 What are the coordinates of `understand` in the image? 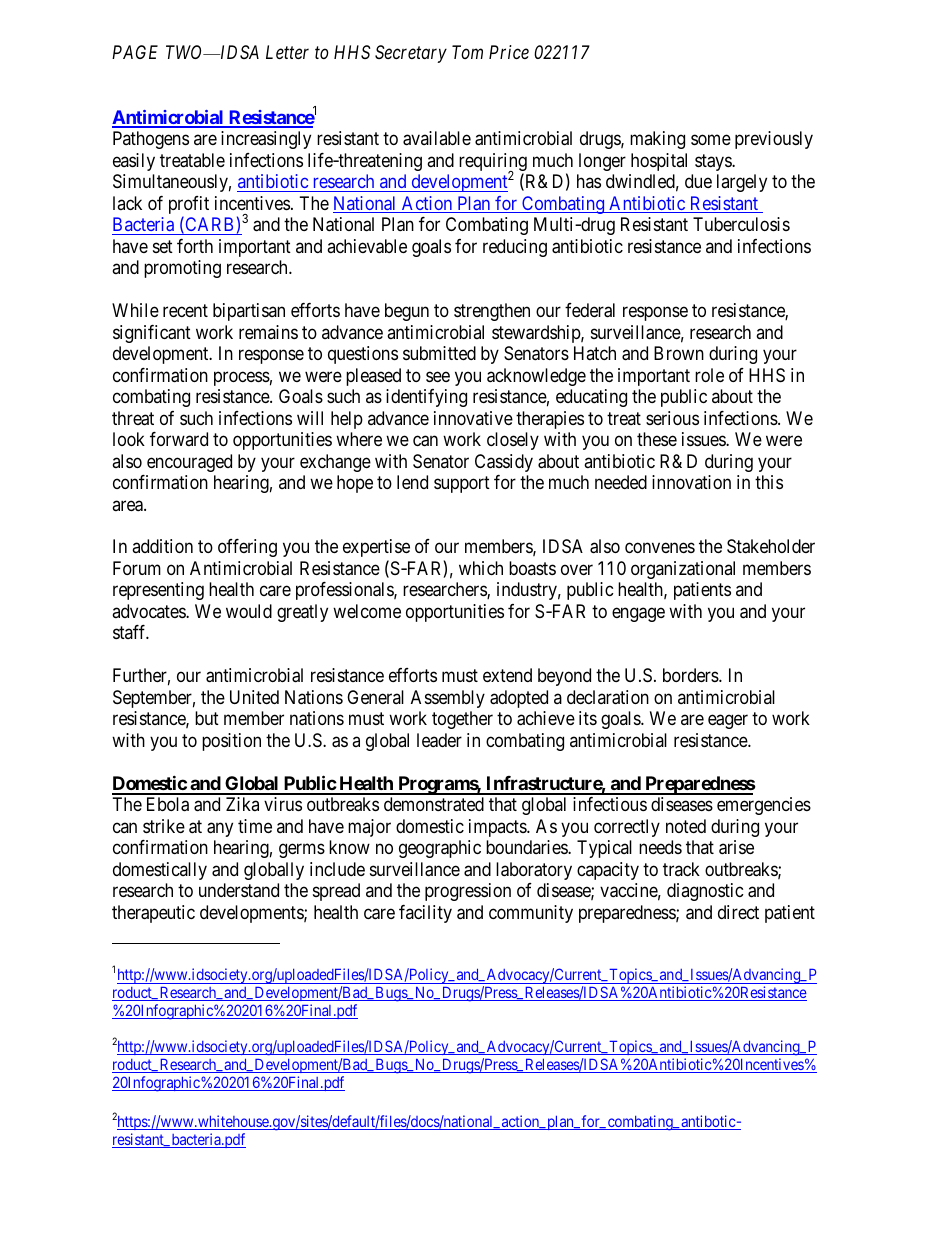 It's located at (239, 890).
